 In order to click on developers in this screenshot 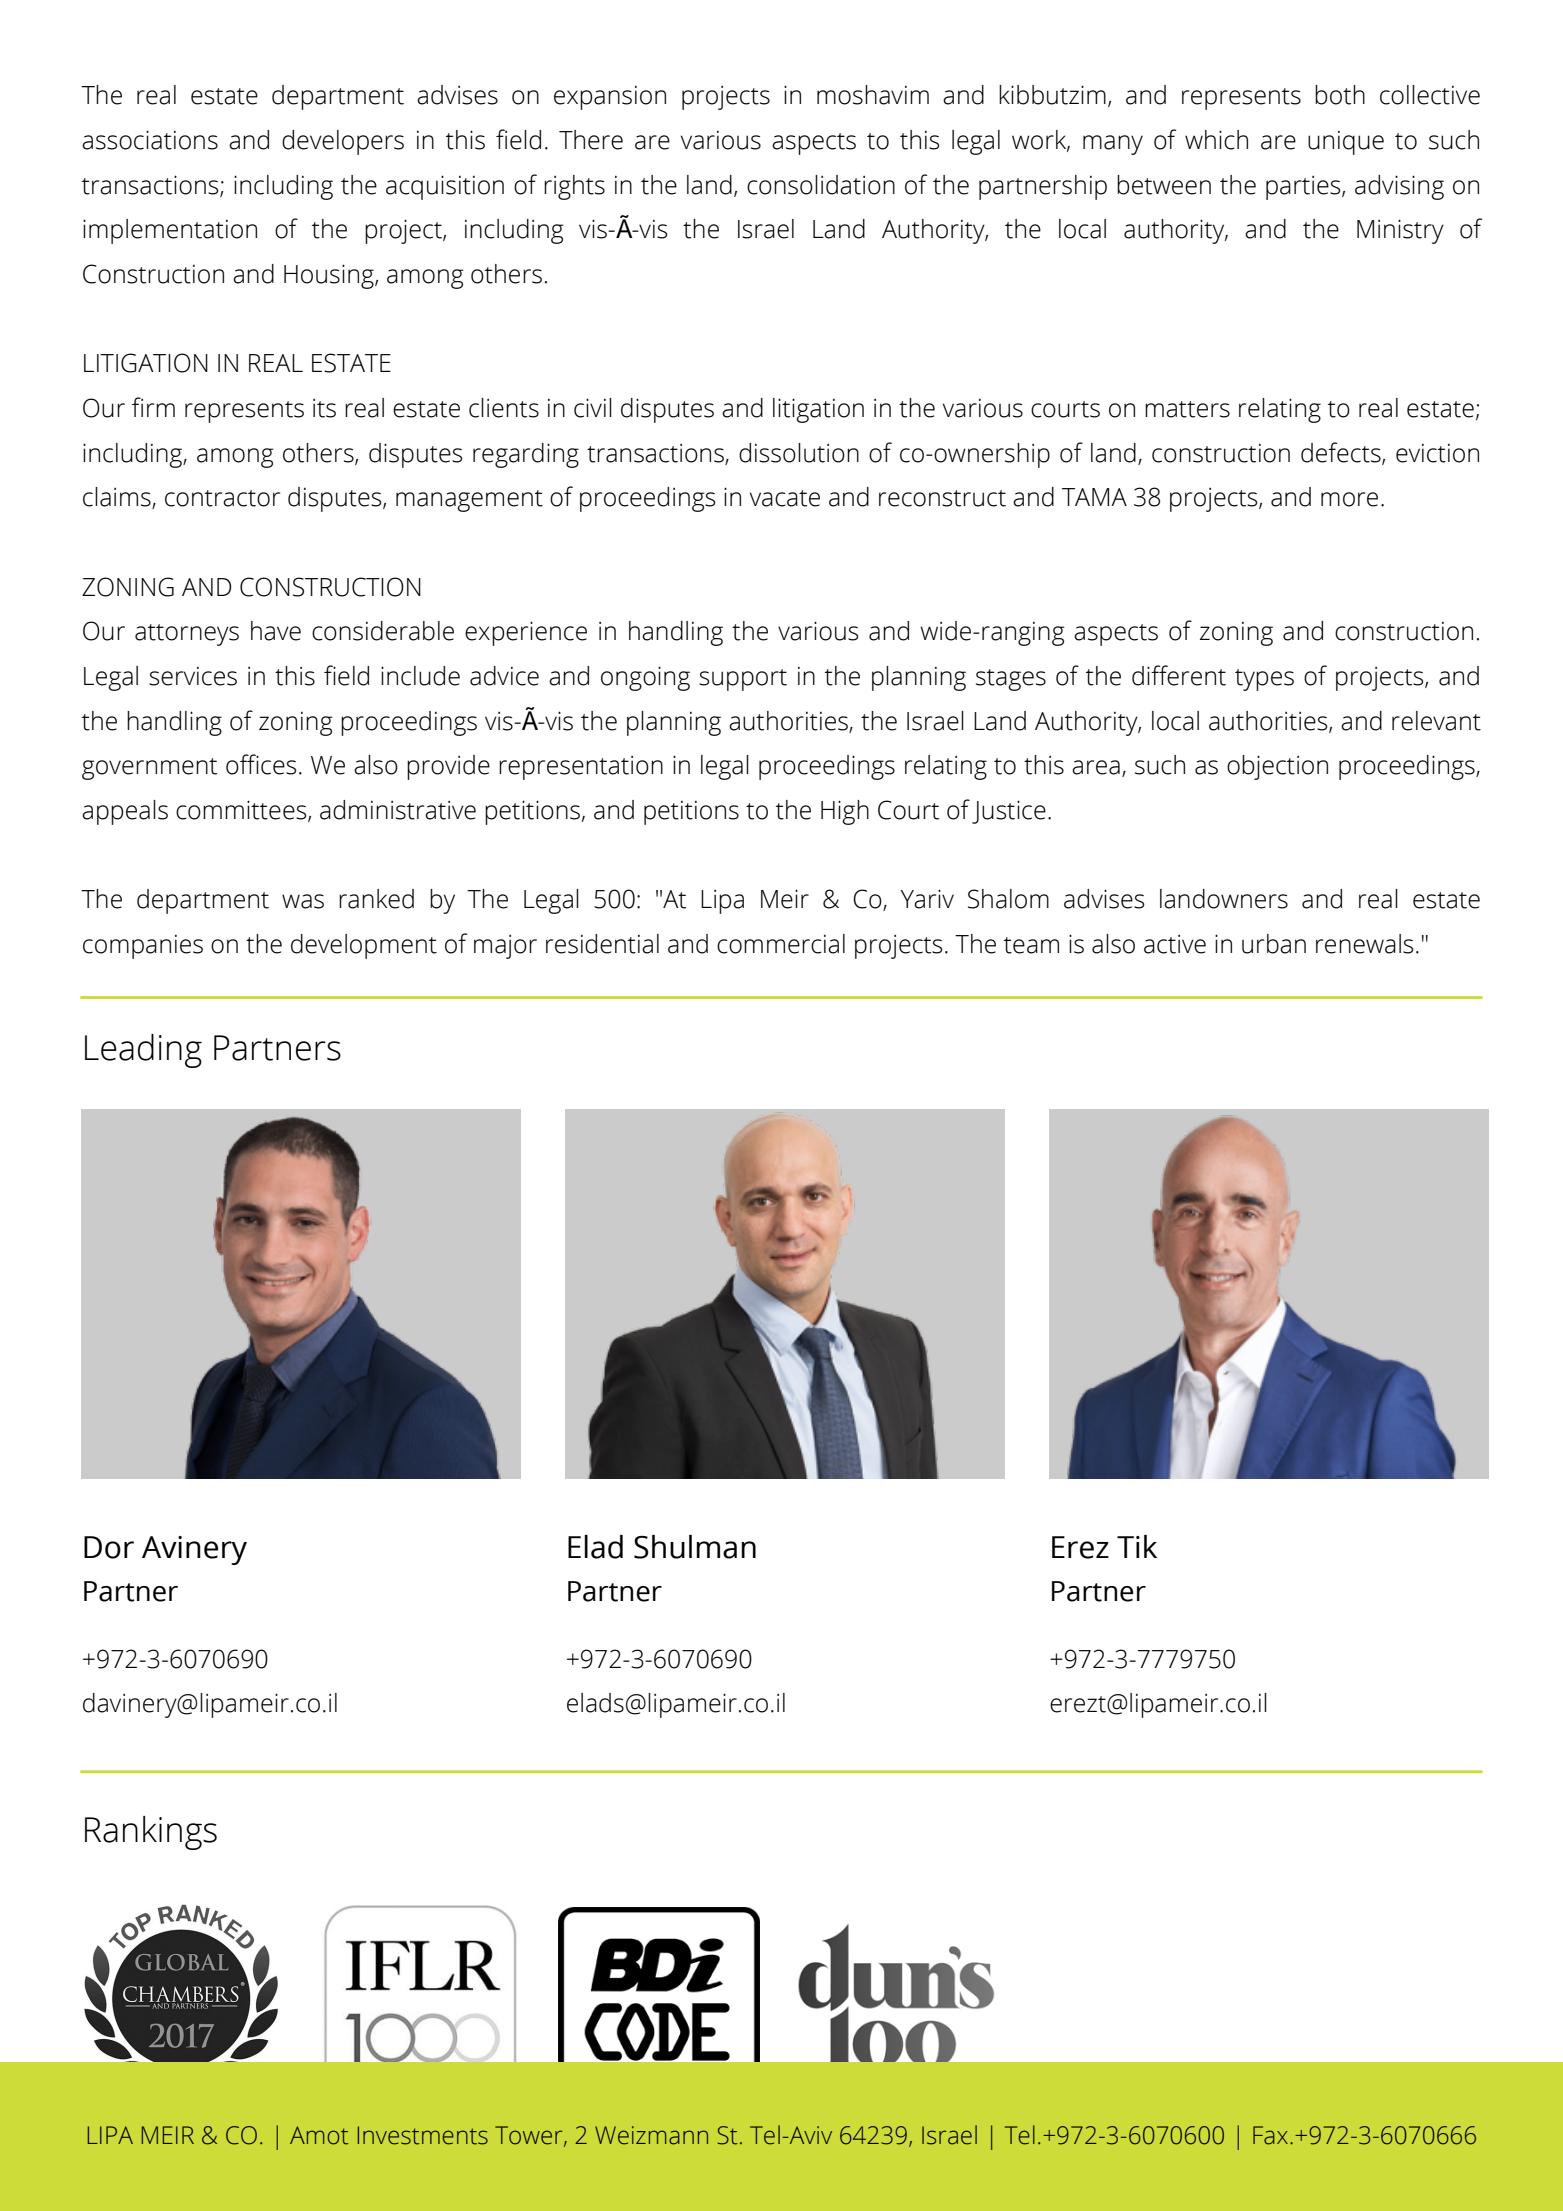, I will do `click(343, 142)`.
